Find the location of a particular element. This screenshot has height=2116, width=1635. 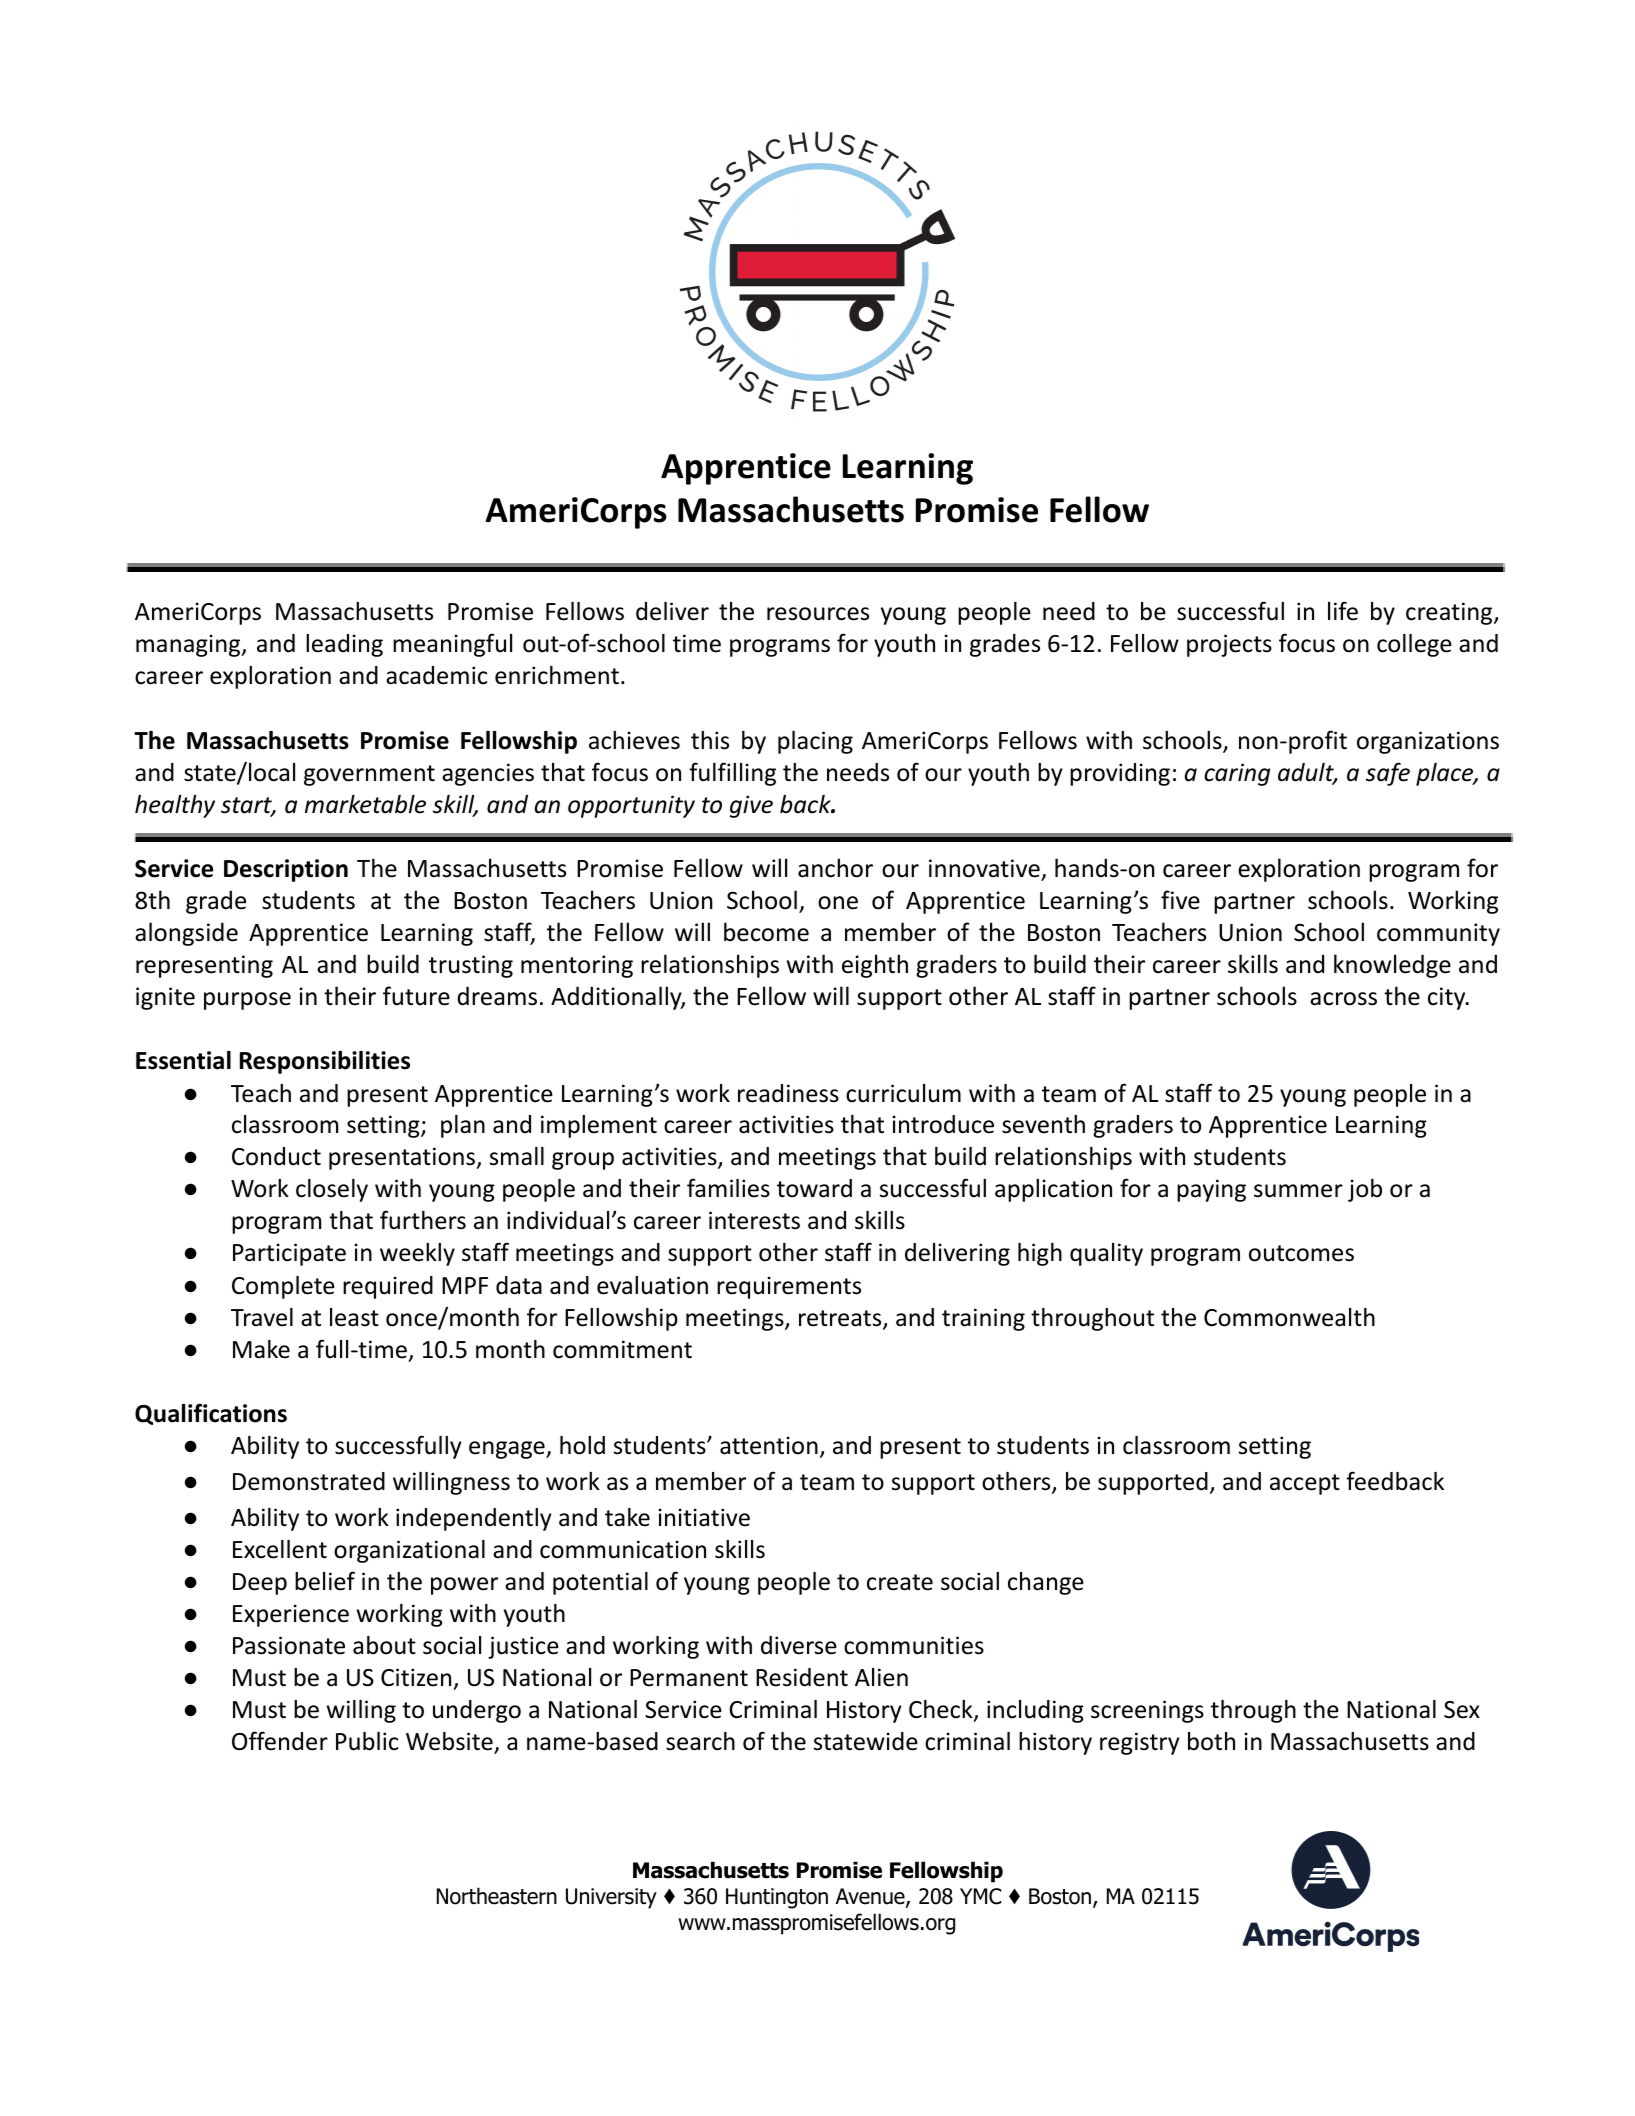

Northeastern is located at coordinates (497, 1896).
